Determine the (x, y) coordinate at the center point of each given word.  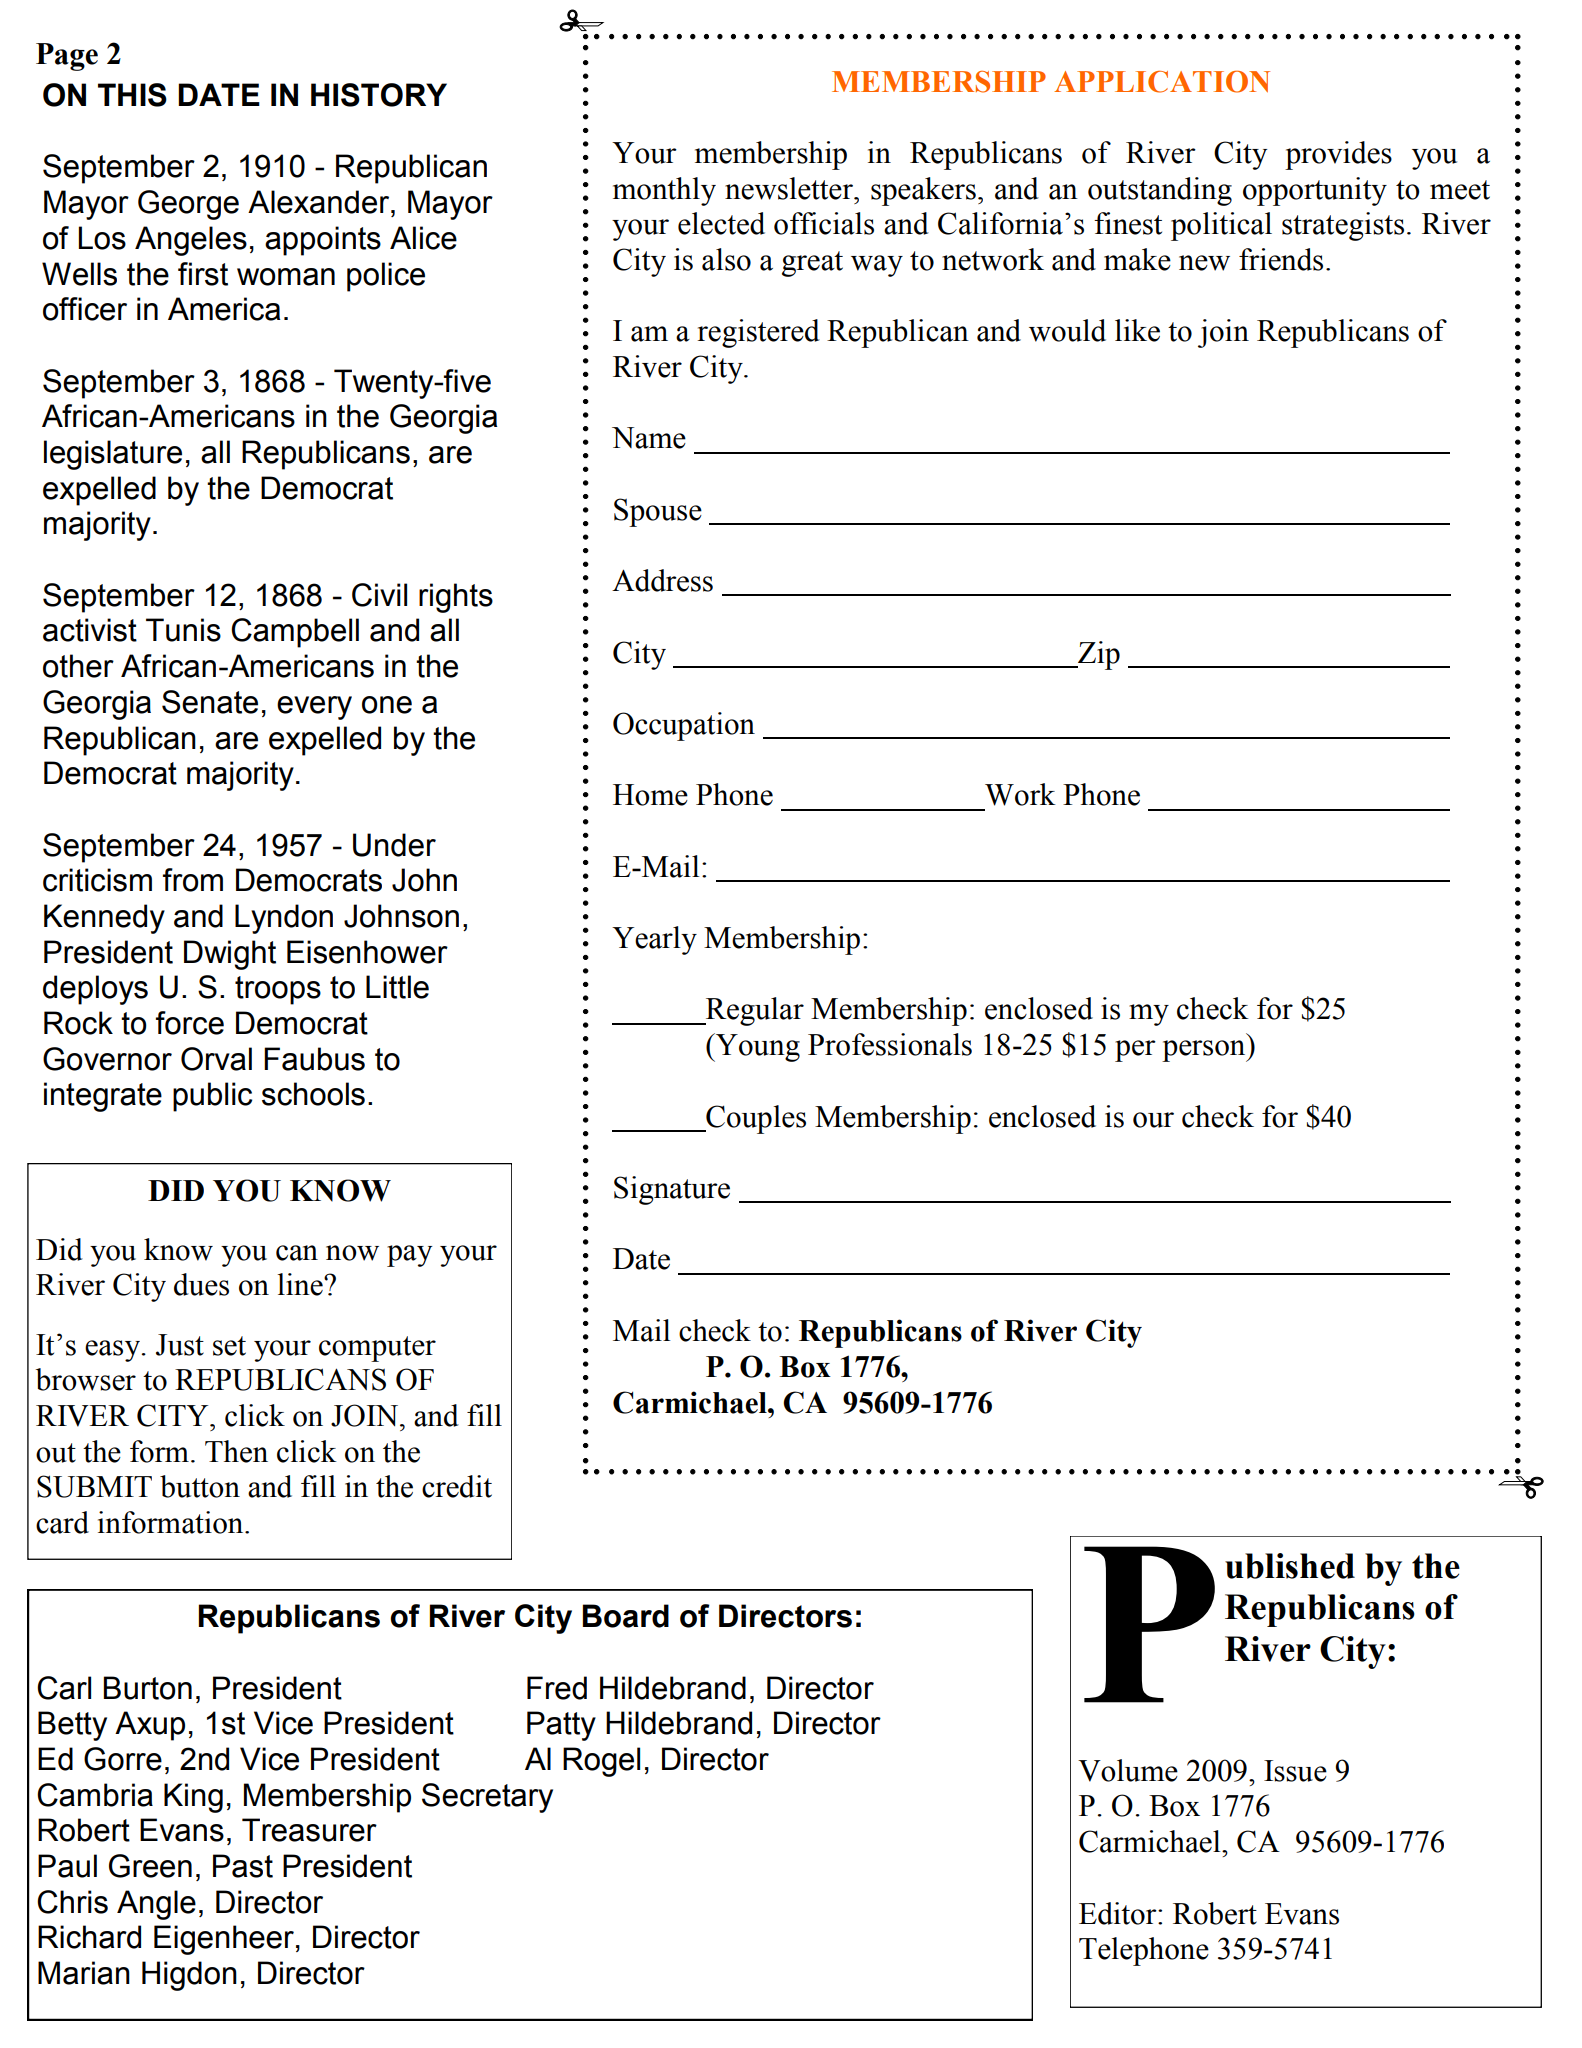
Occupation (684, 726)
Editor (1119, 1913)
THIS (132, 95)
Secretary (487, 1798)
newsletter (790, 188)
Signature (672, 1190)
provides (1338, 155)
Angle (156, 1905)
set (229, 1346)
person (1205, 1051)
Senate (210, 702)
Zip (1098, 655)
